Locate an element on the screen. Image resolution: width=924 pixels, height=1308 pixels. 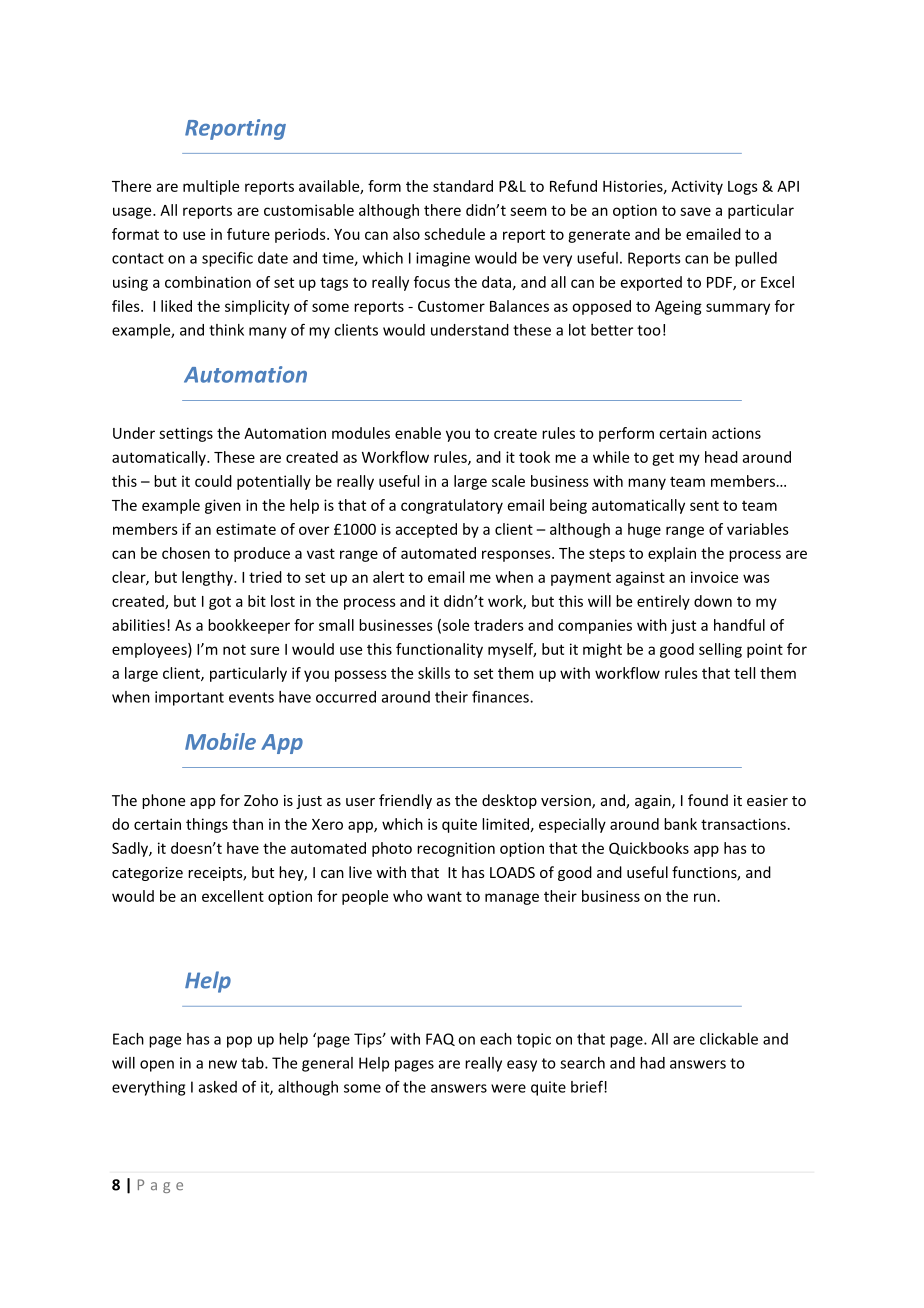
schedule is located at coordinates (454, 234).
